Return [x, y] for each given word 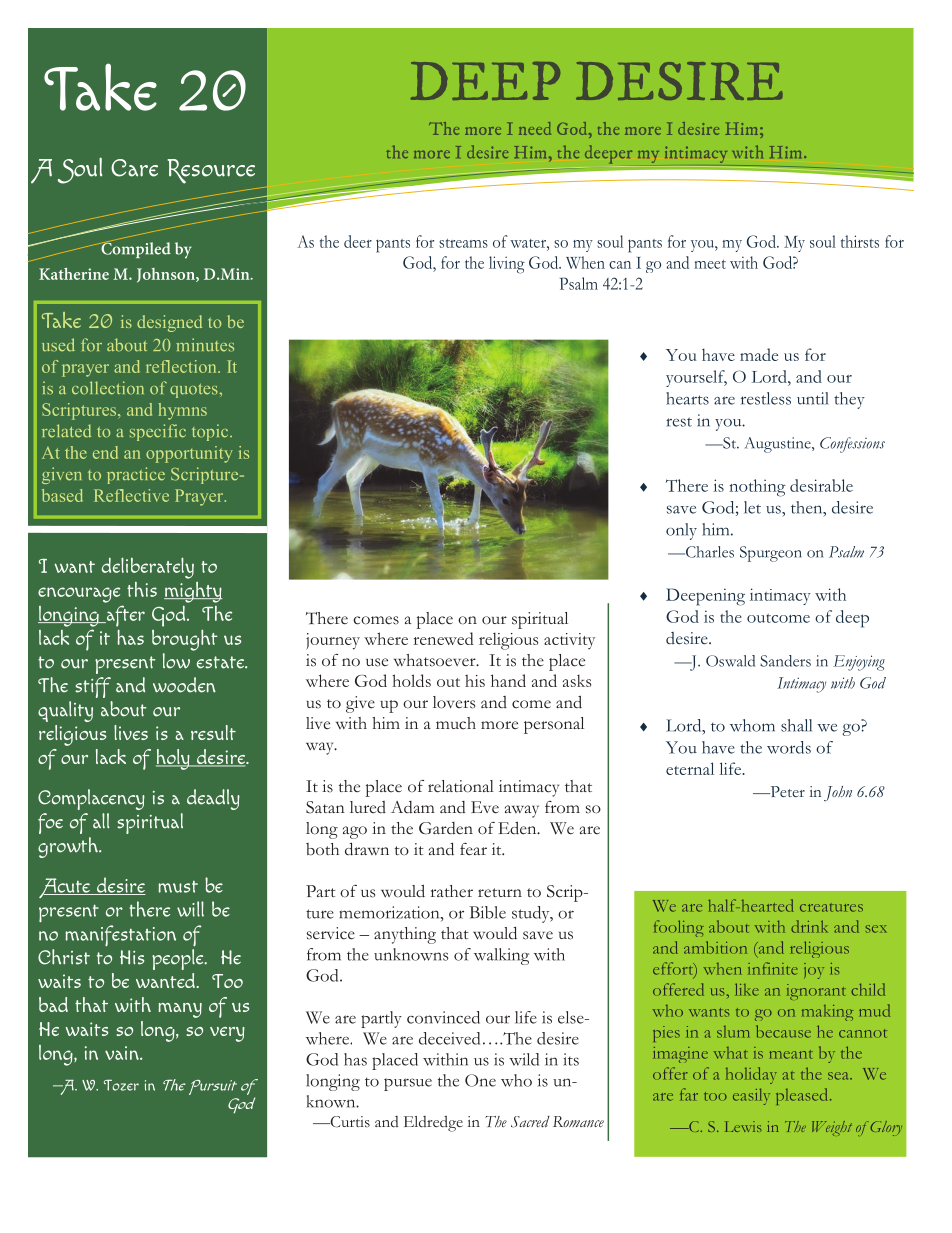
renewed [443, 638]
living [507, 265]
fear [473, 849]
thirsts [860, 241]
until [813, 398]
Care [134, 168]
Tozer [121, 1085]
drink [809, 926]
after [124, 616]
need [535, 128]
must [178, 887]
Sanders [785, 661]
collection [108, 388]
